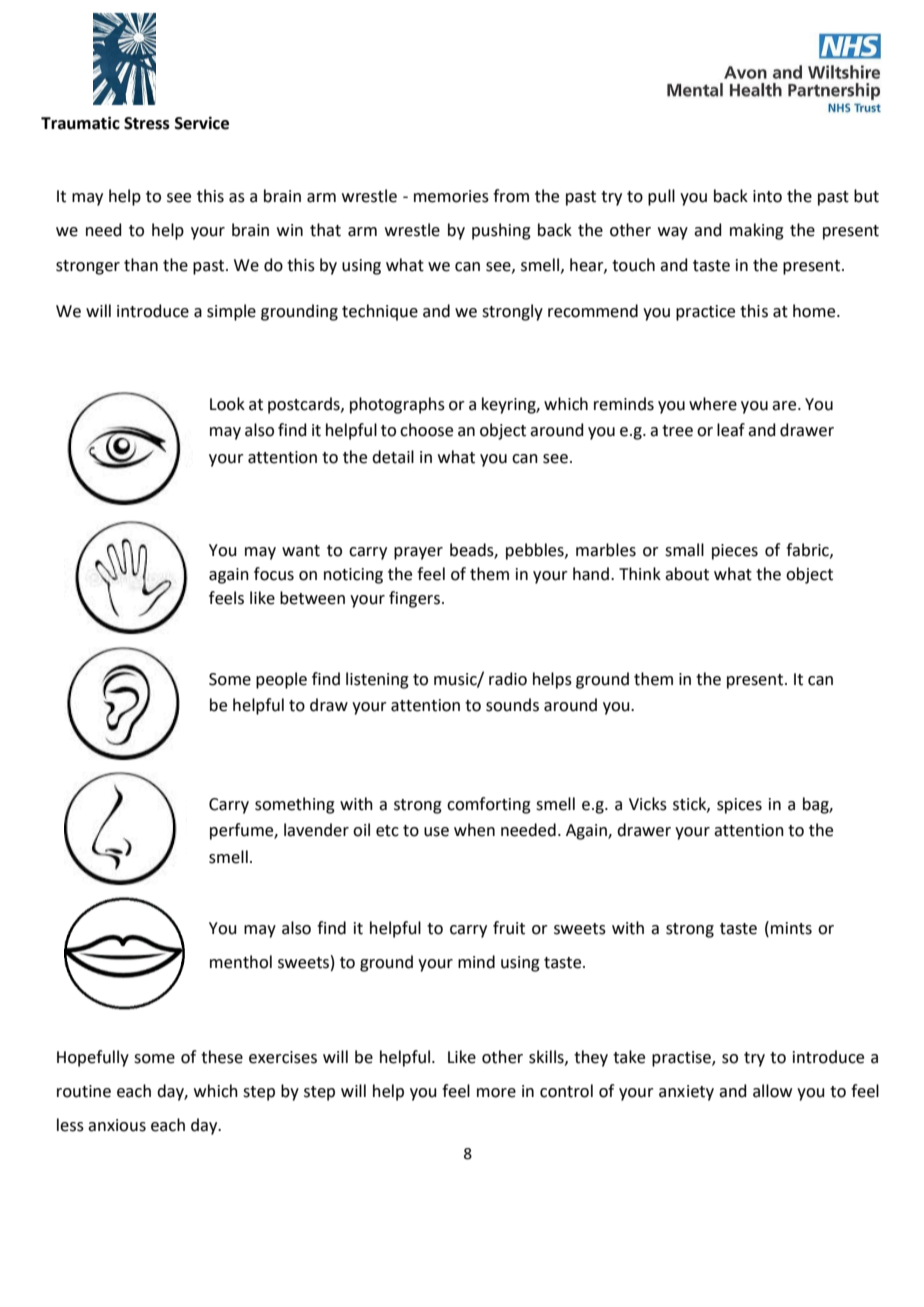 Image resolution: width=924 pixels, height=1307 pixels. I want to click on allow, so click(772, 1091).
